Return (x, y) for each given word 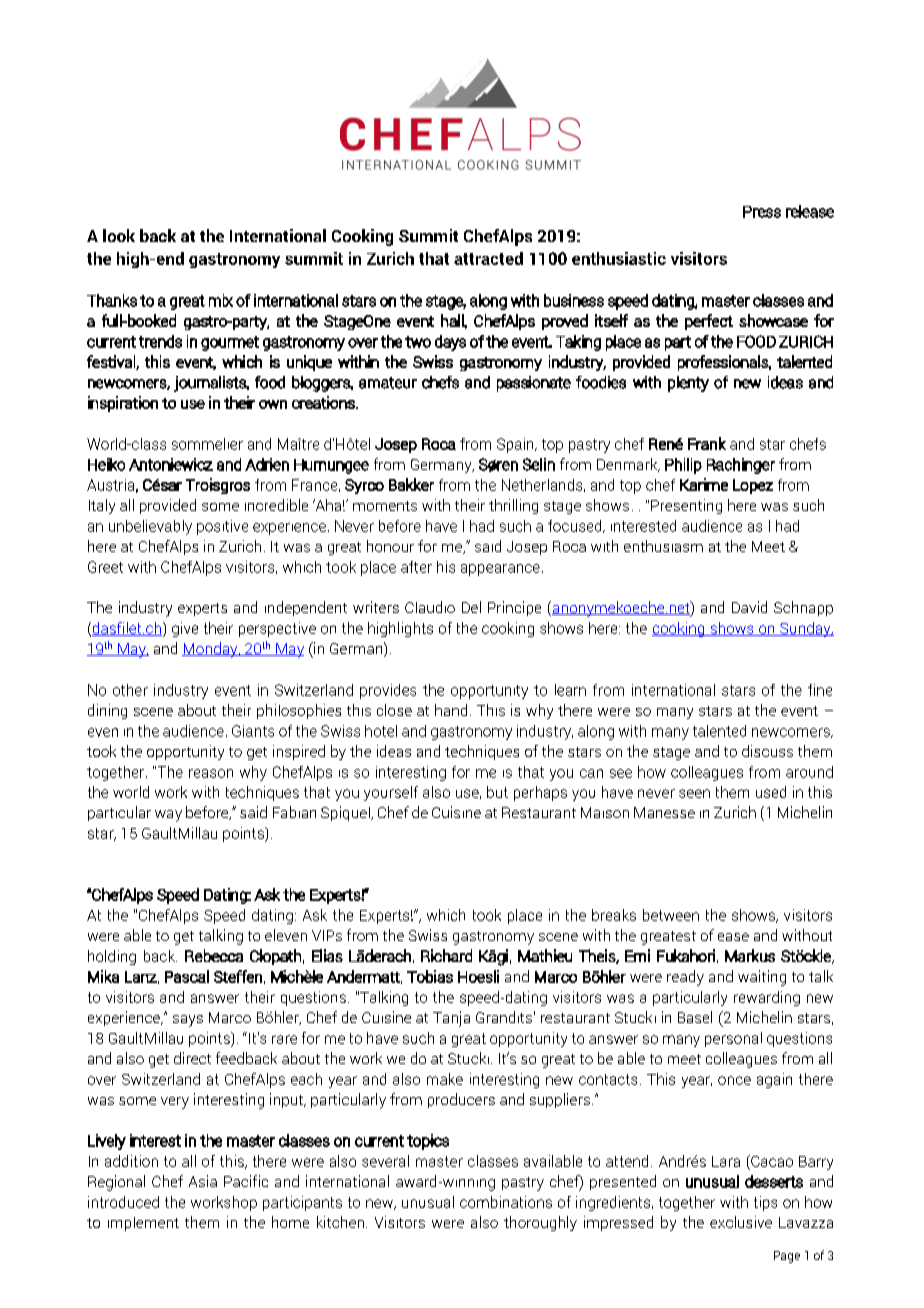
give (185, 629)
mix (221, 300)
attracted (488, 258)
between (671, 915)
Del (471, 607)
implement (143, 1224)
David (749, 607)
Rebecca (214, 955)
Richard (446, 955)
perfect (709, 322)
